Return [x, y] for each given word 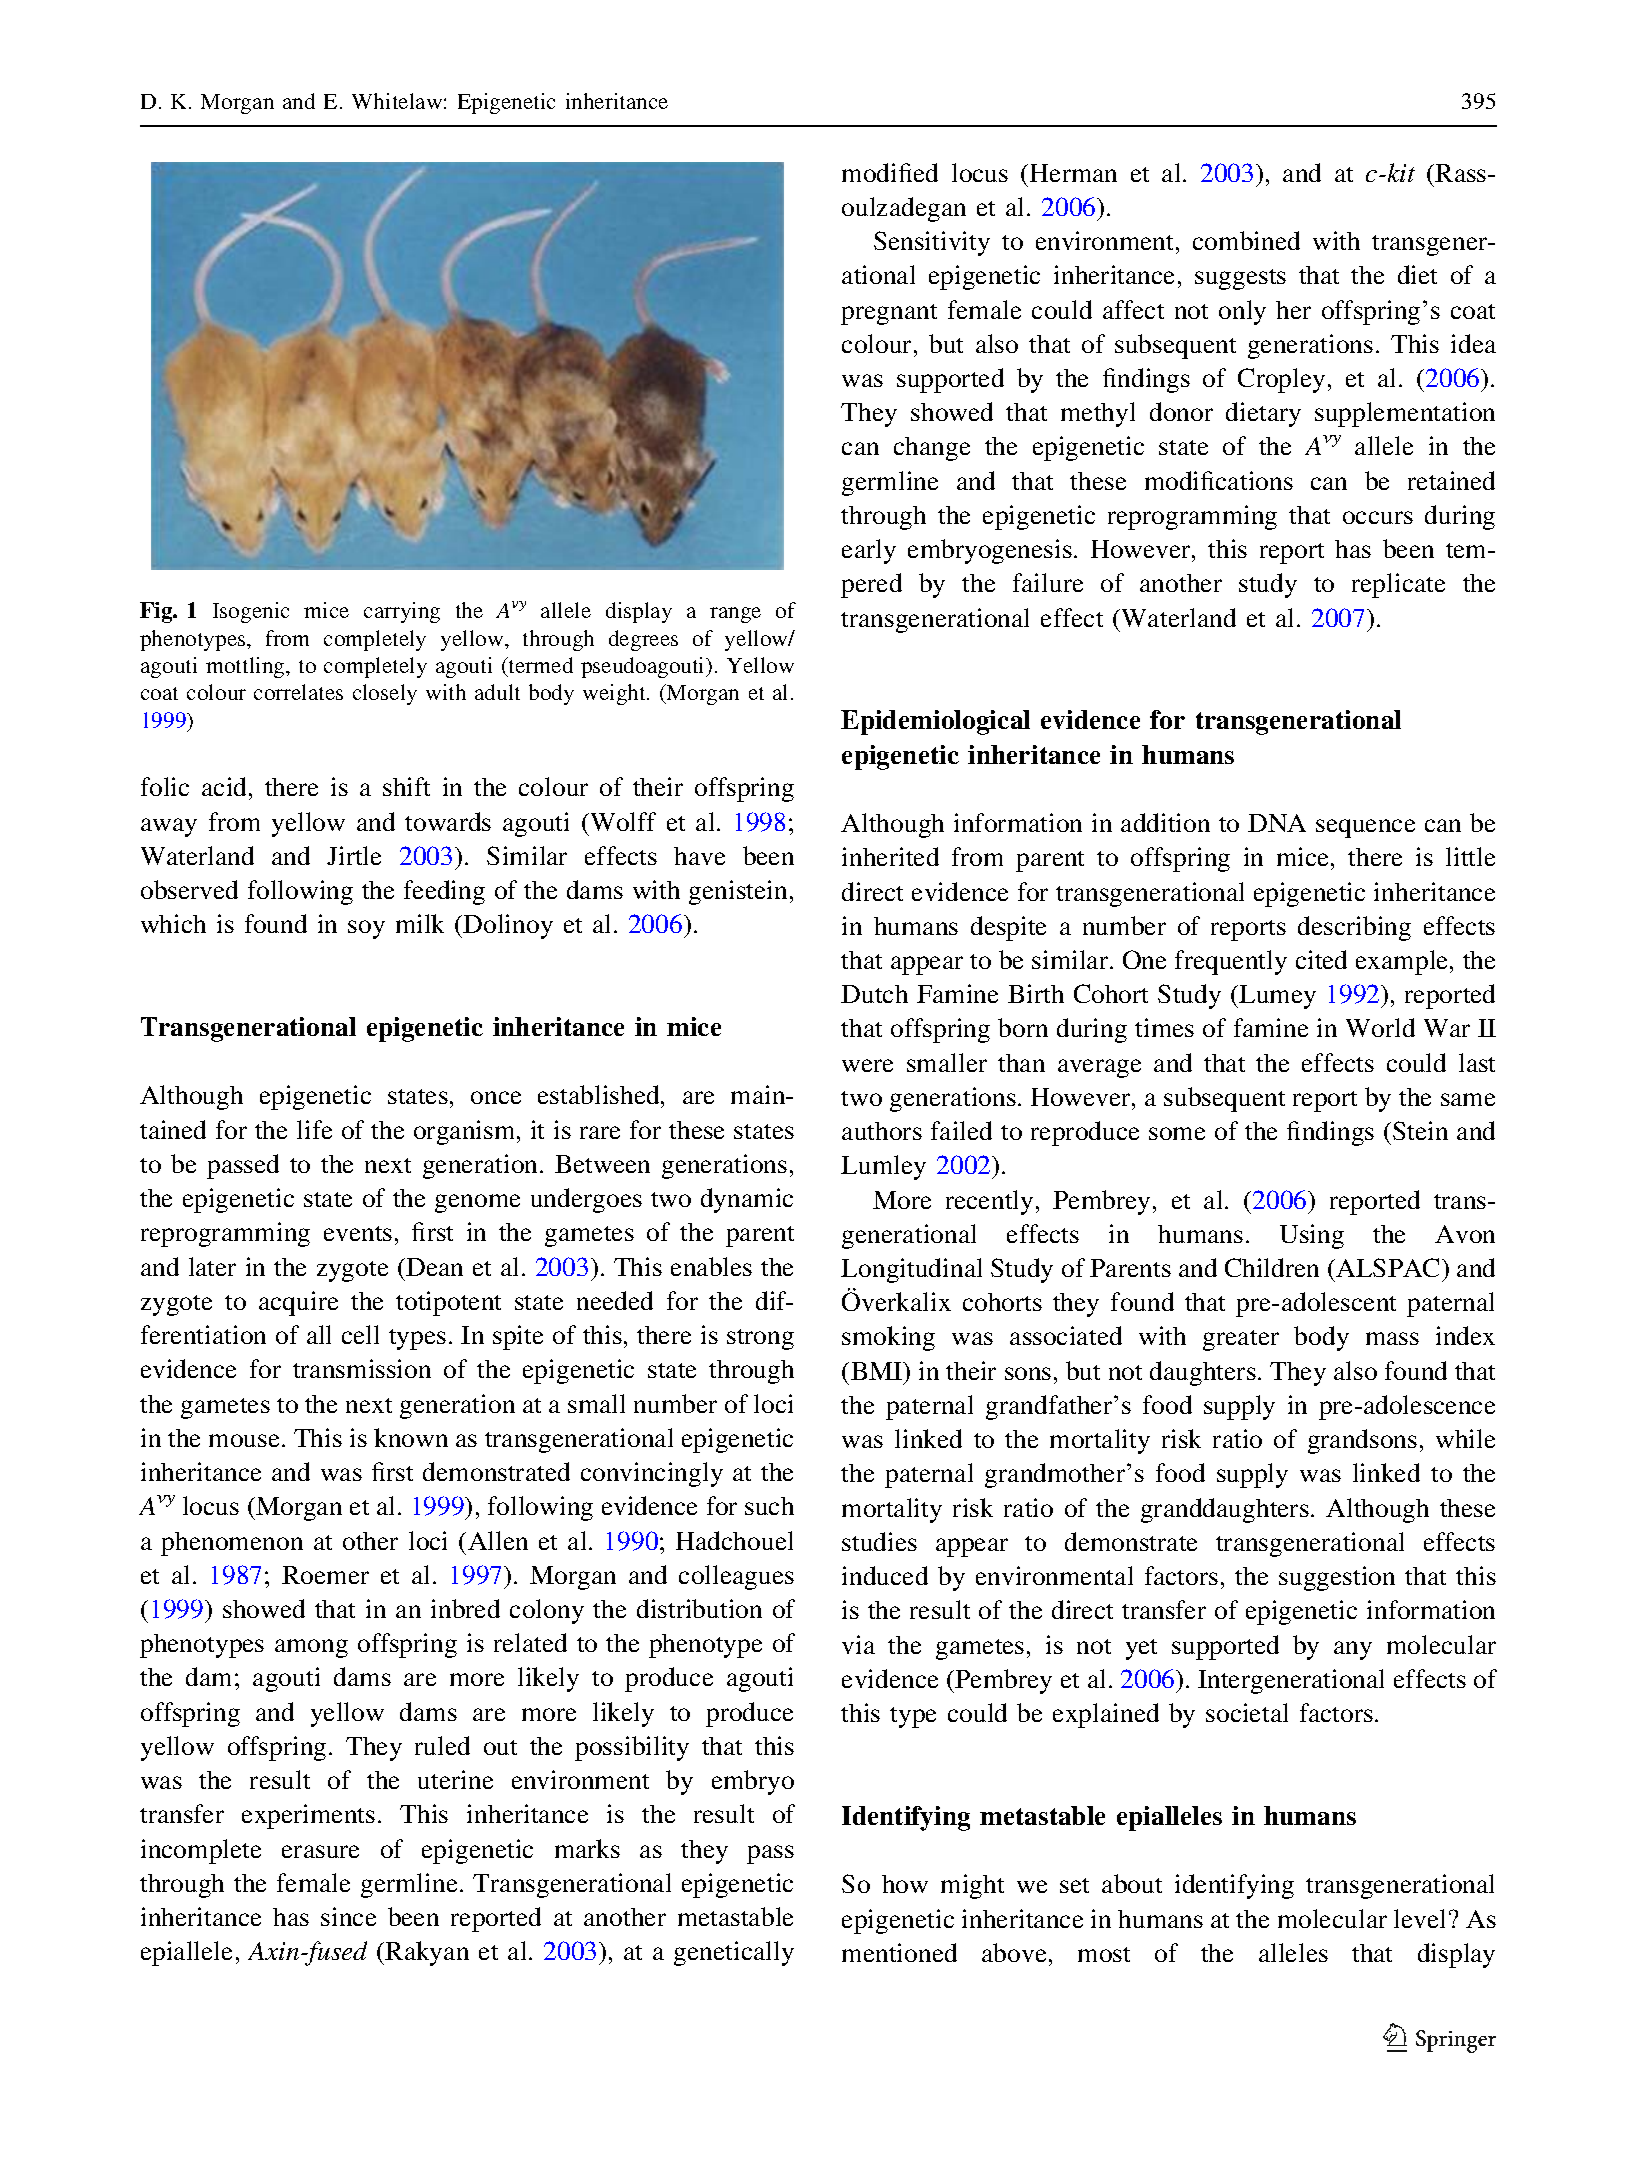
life [314, 1129]
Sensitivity [932, 243]
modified [890, 172]
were [867, 1065]
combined [1246, 240]
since [348, 1916]
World [1380, 1027]
